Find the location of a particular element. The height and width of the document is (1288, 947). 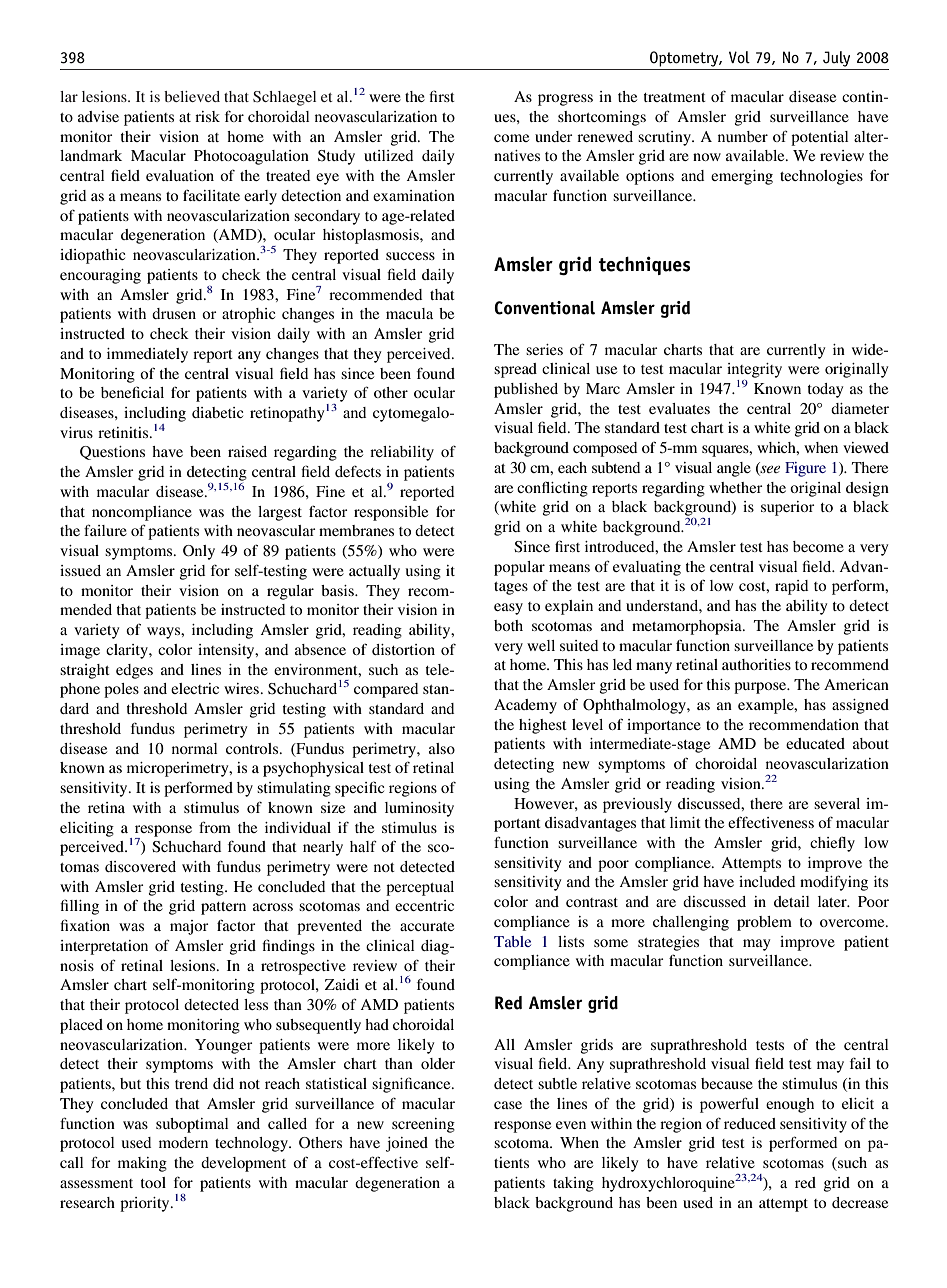

from is located at coordinates (215, 827).
